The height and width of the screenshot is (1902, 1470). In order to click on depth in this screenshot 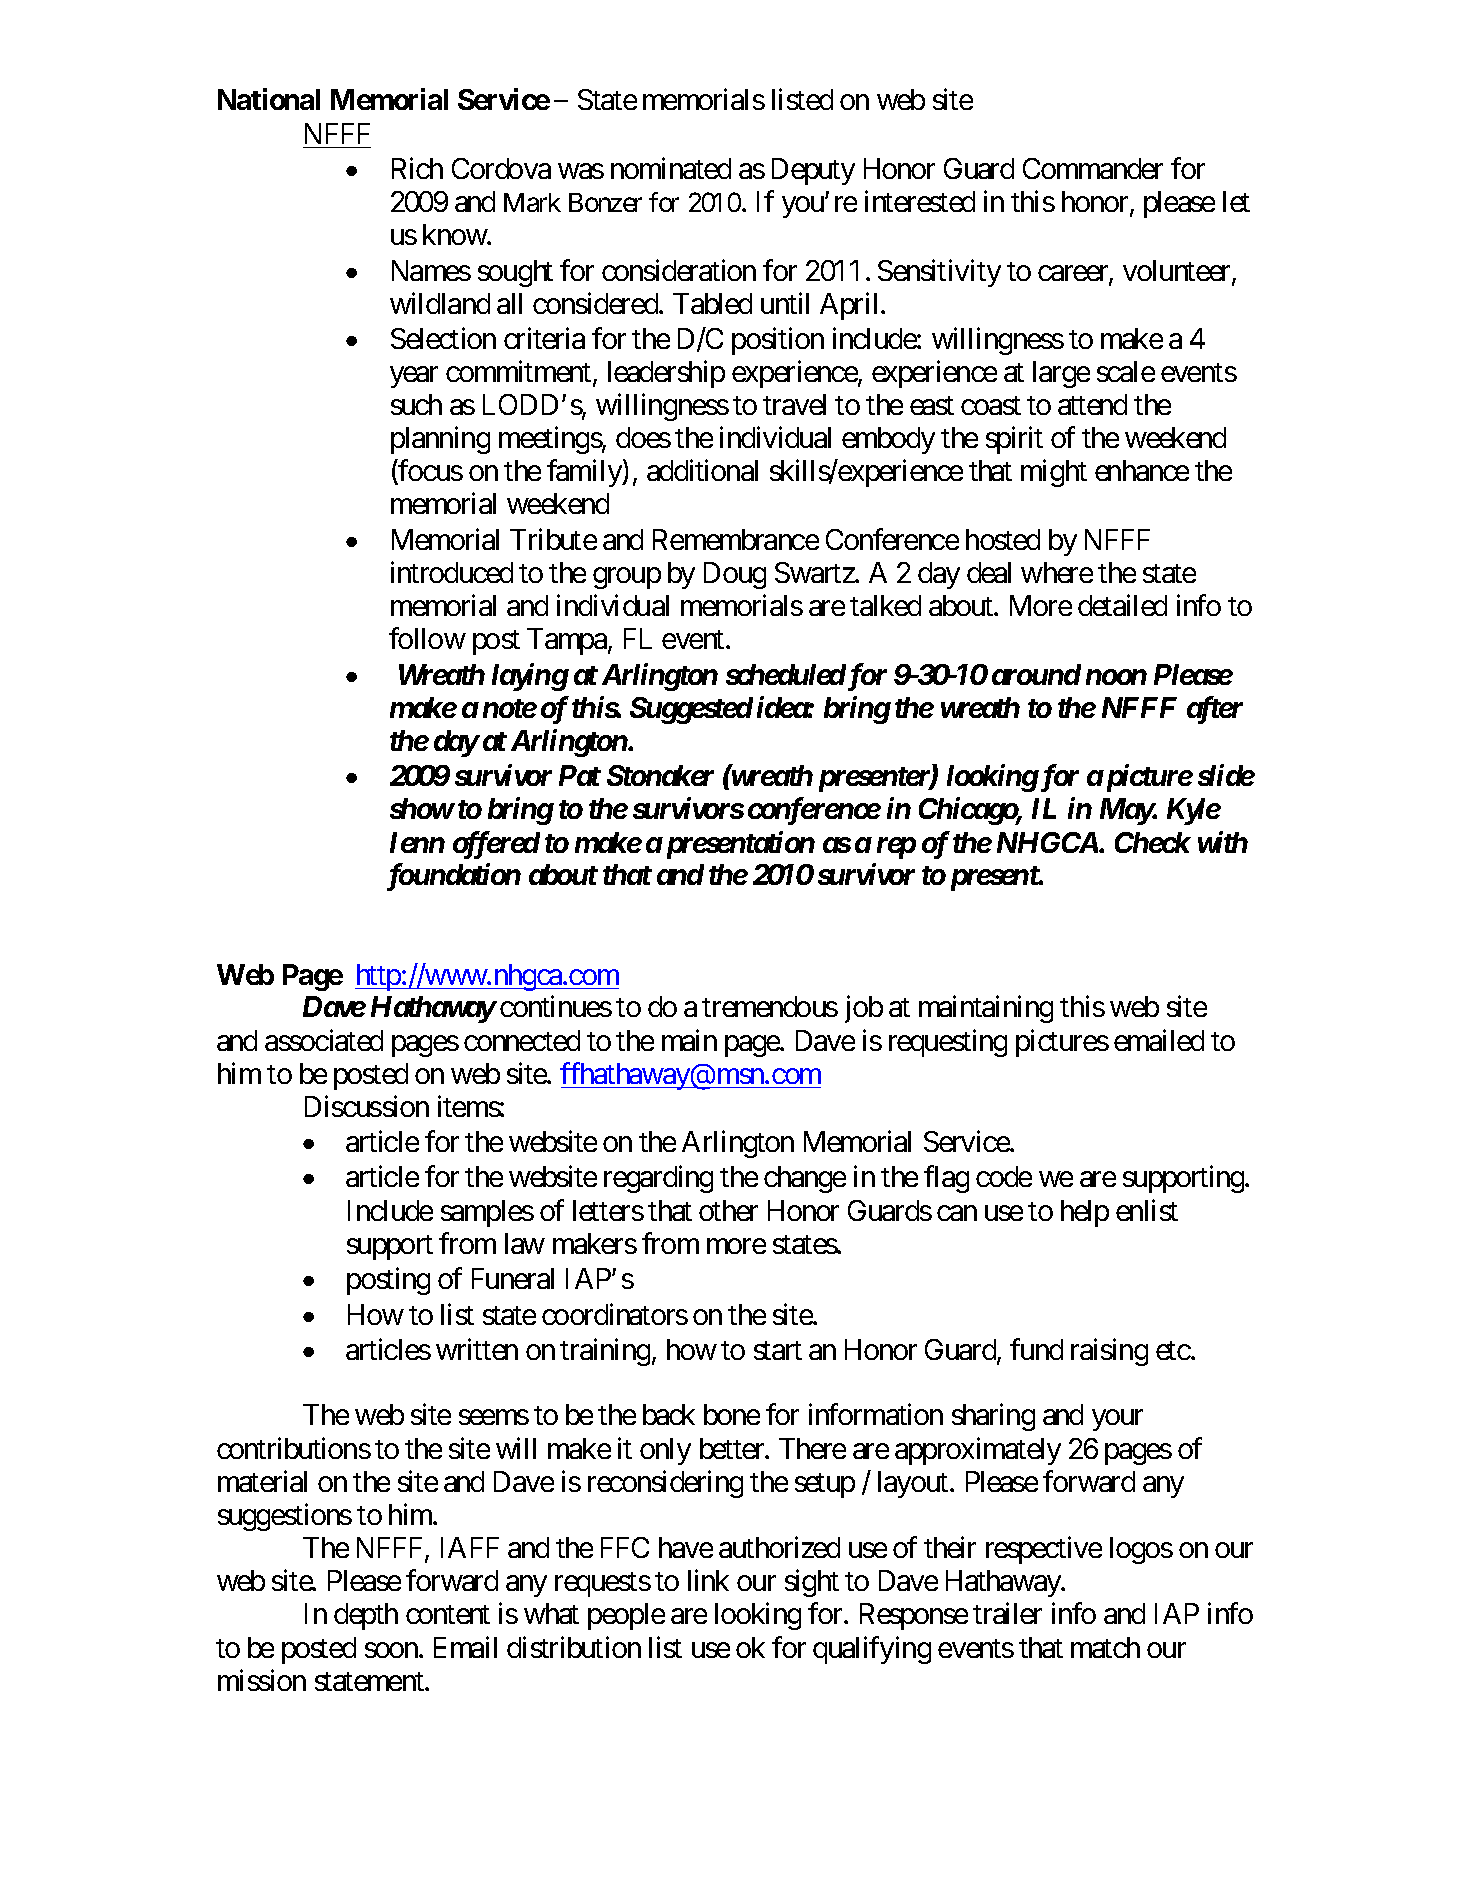, I will do `click(366, 1616)`.
